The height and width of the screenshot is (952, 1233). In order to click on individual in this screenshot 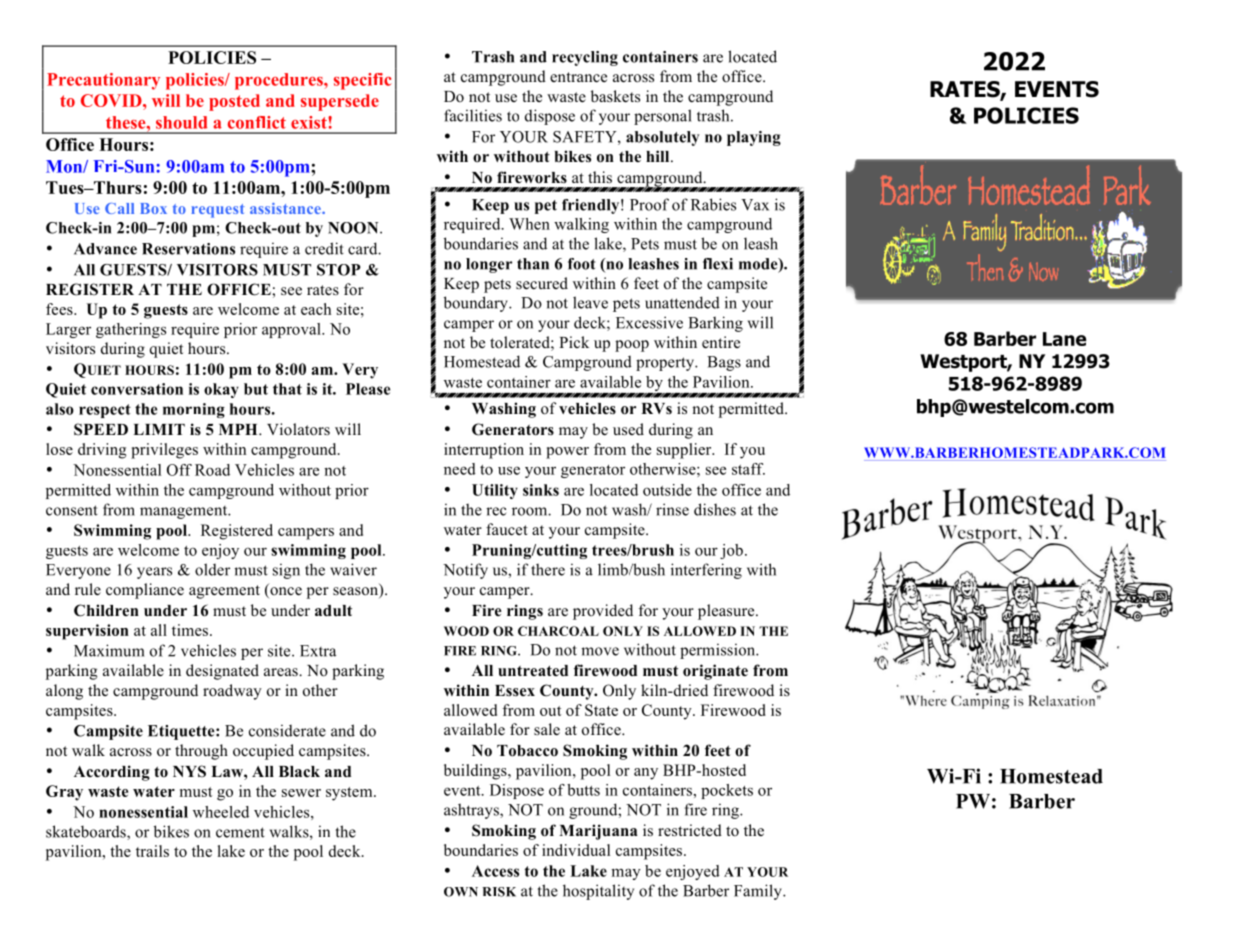, I will do `click(576, 850)`.
